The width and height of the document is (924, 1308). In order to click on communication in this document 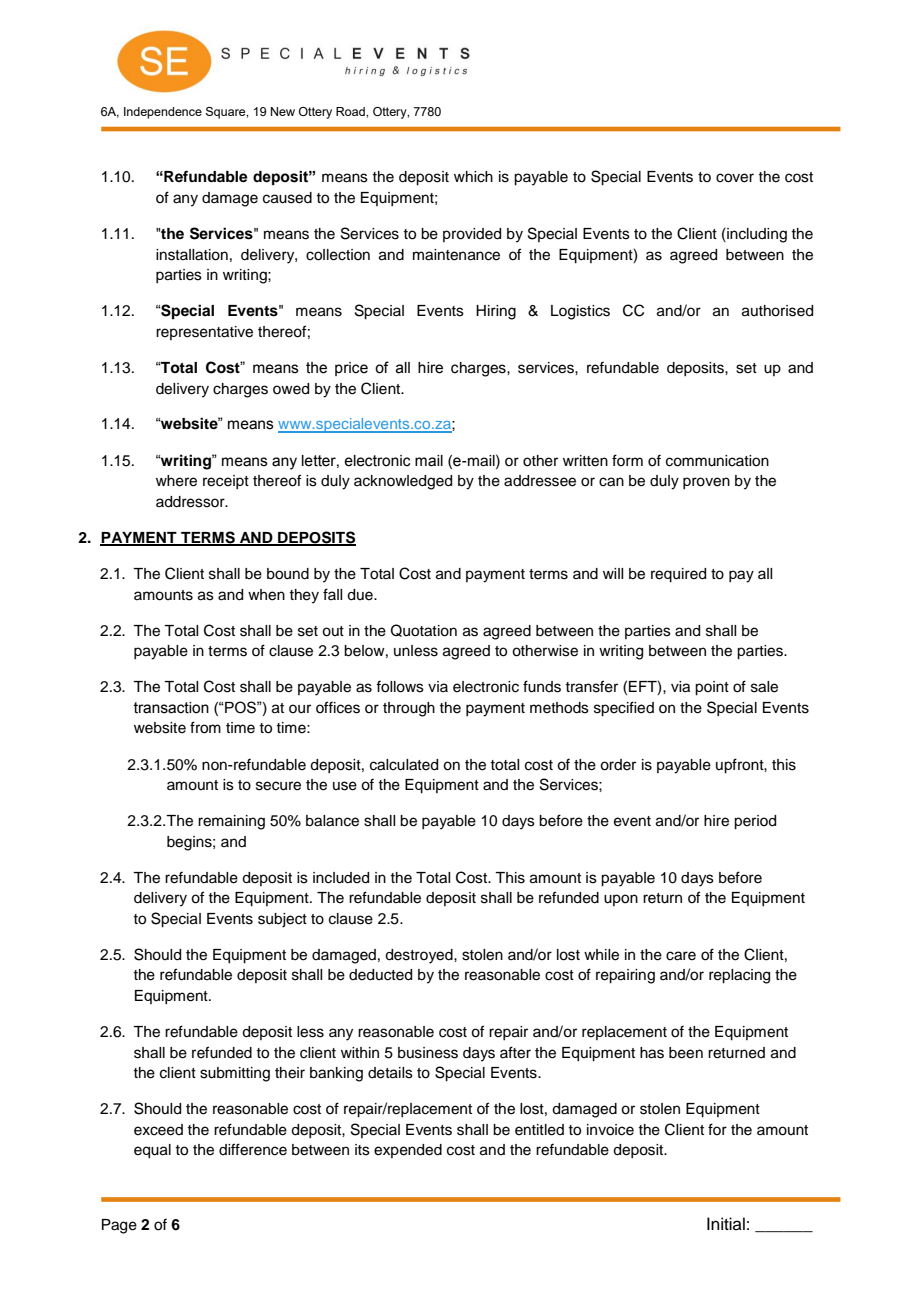, I will do `click(717, 461)`.
